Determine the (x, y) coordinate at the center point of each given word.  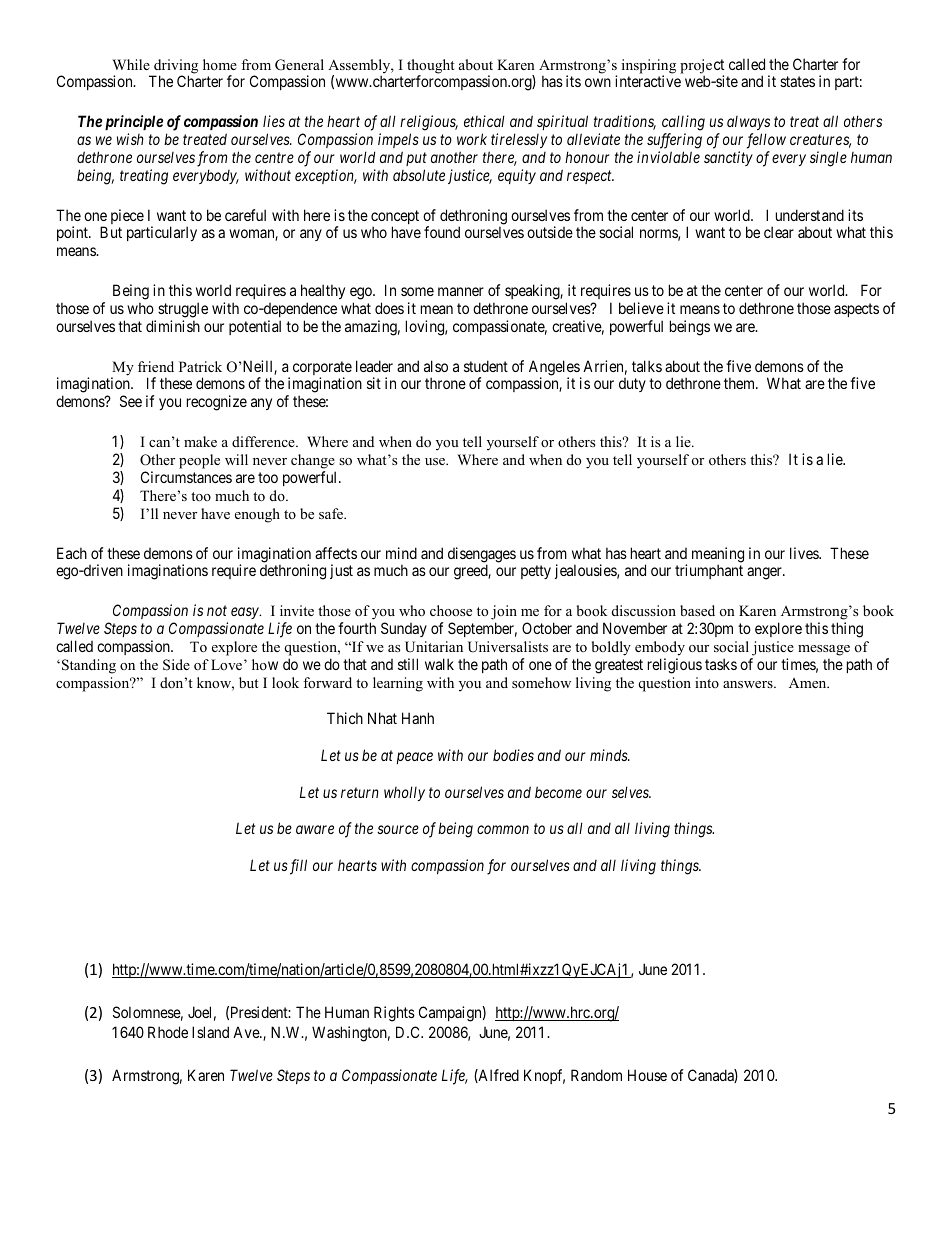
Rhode (168, 1032)
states (797, 82)
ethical (484, 121)
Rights (394, 1014)
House (647, 1075)
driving (175, 67)
